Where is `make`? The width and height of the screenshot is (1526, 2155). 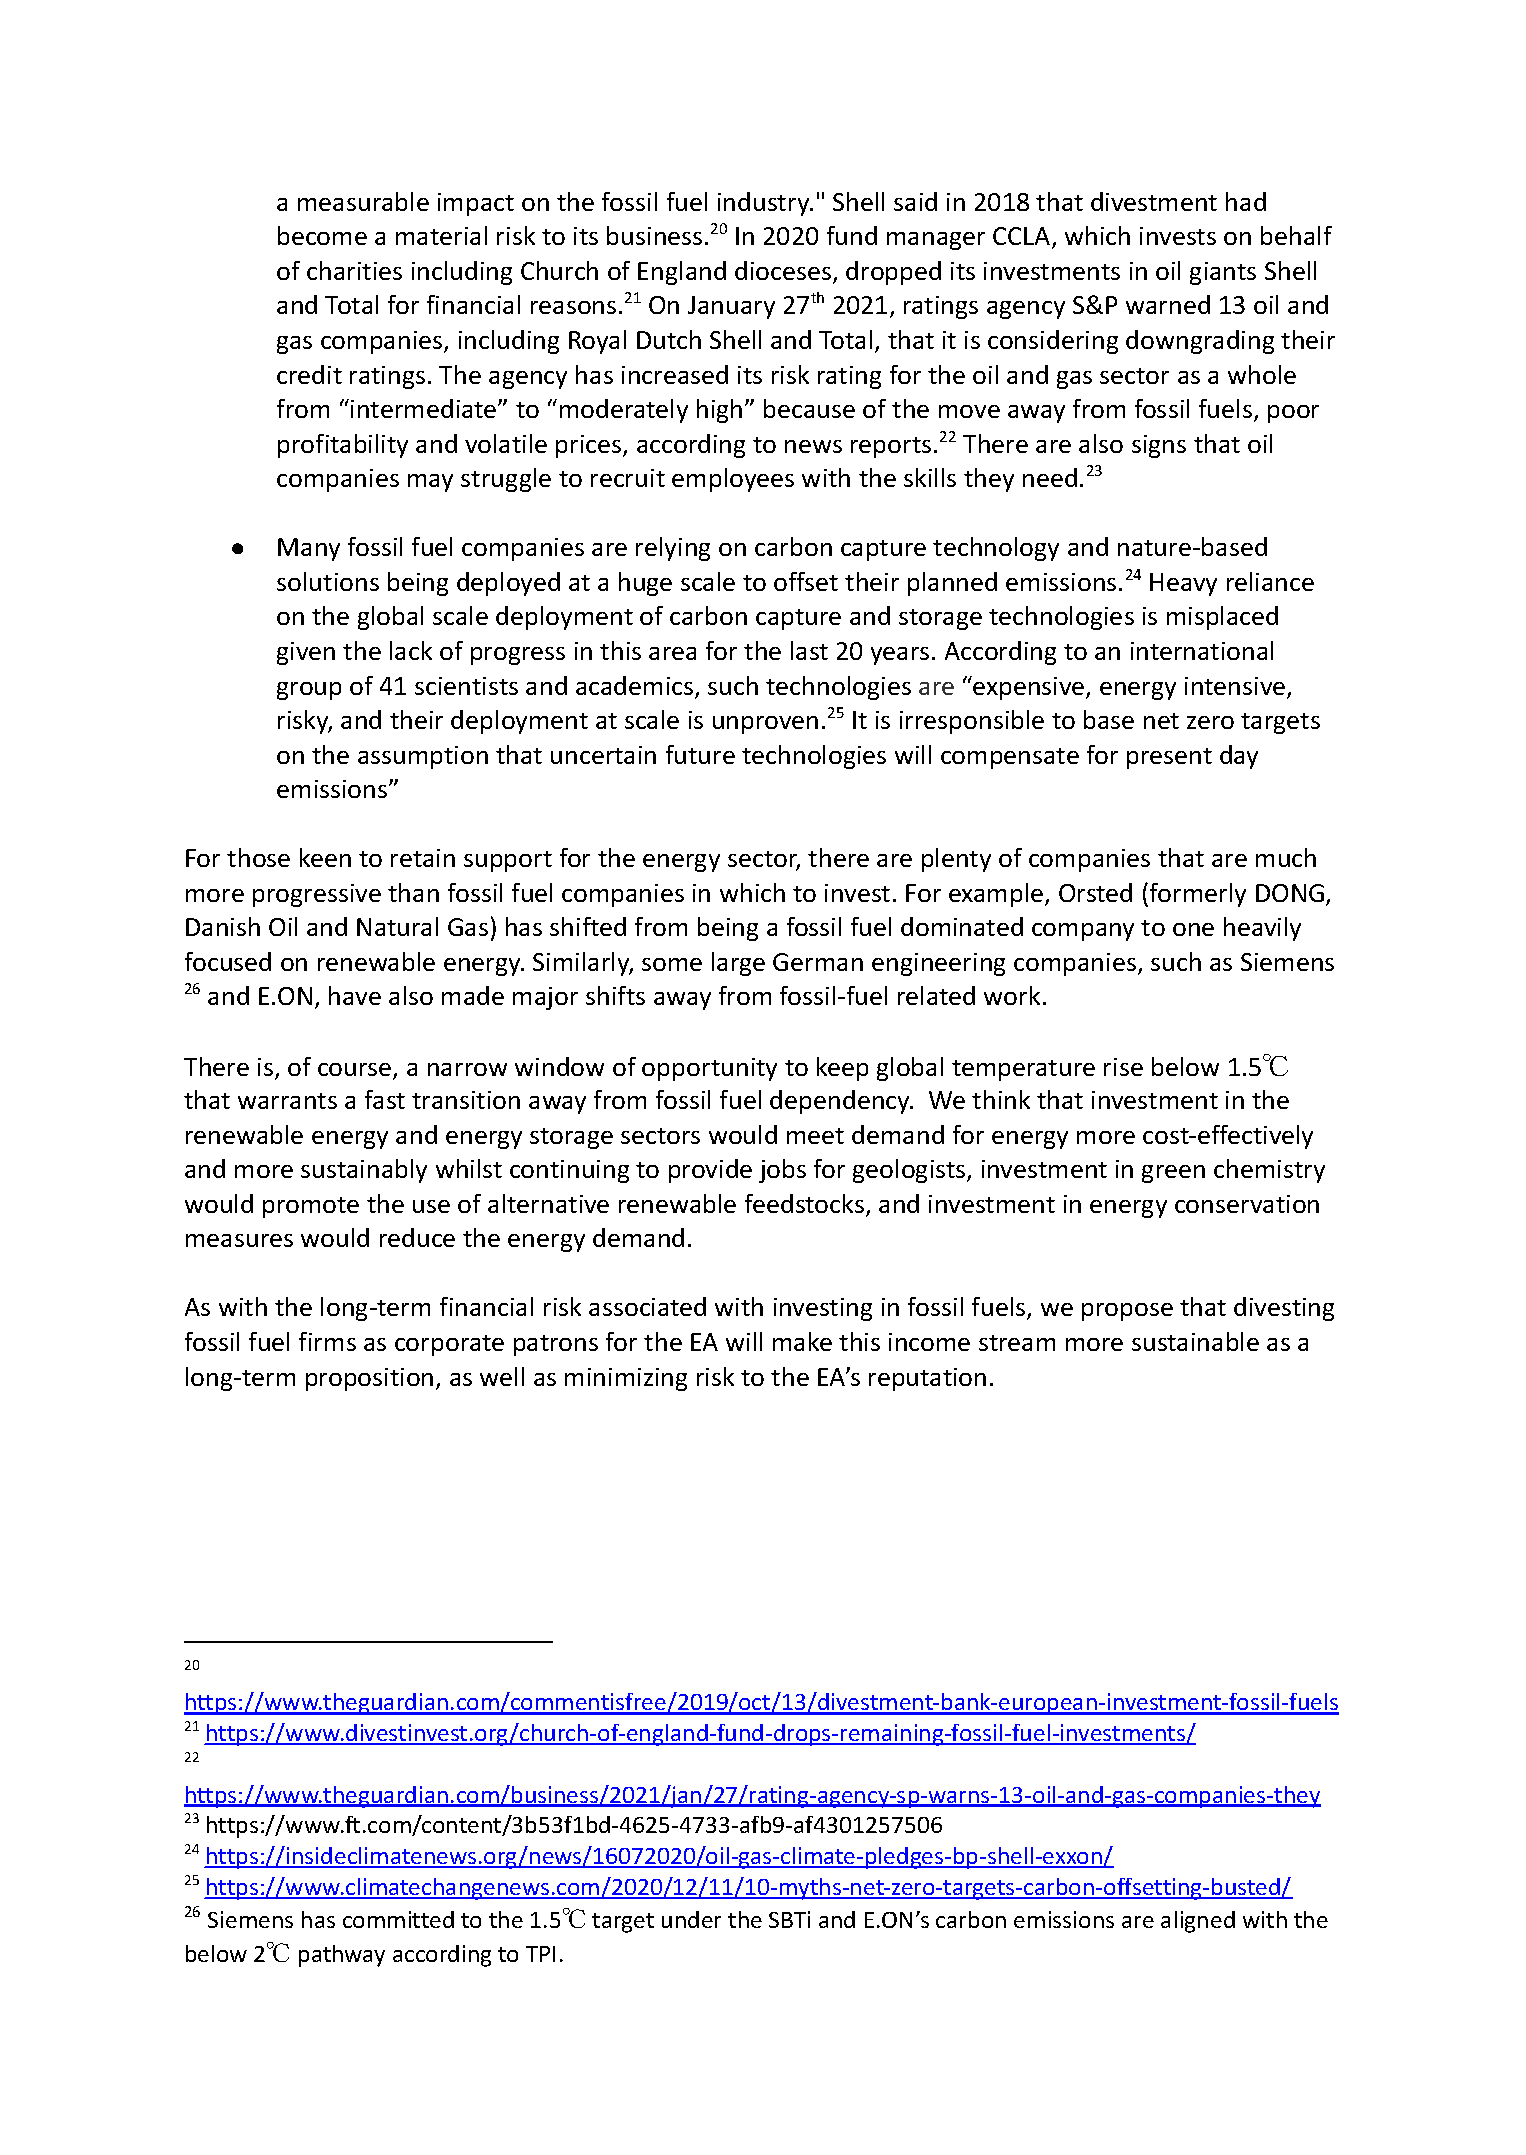 make is located at coordinates (802, 1341).
